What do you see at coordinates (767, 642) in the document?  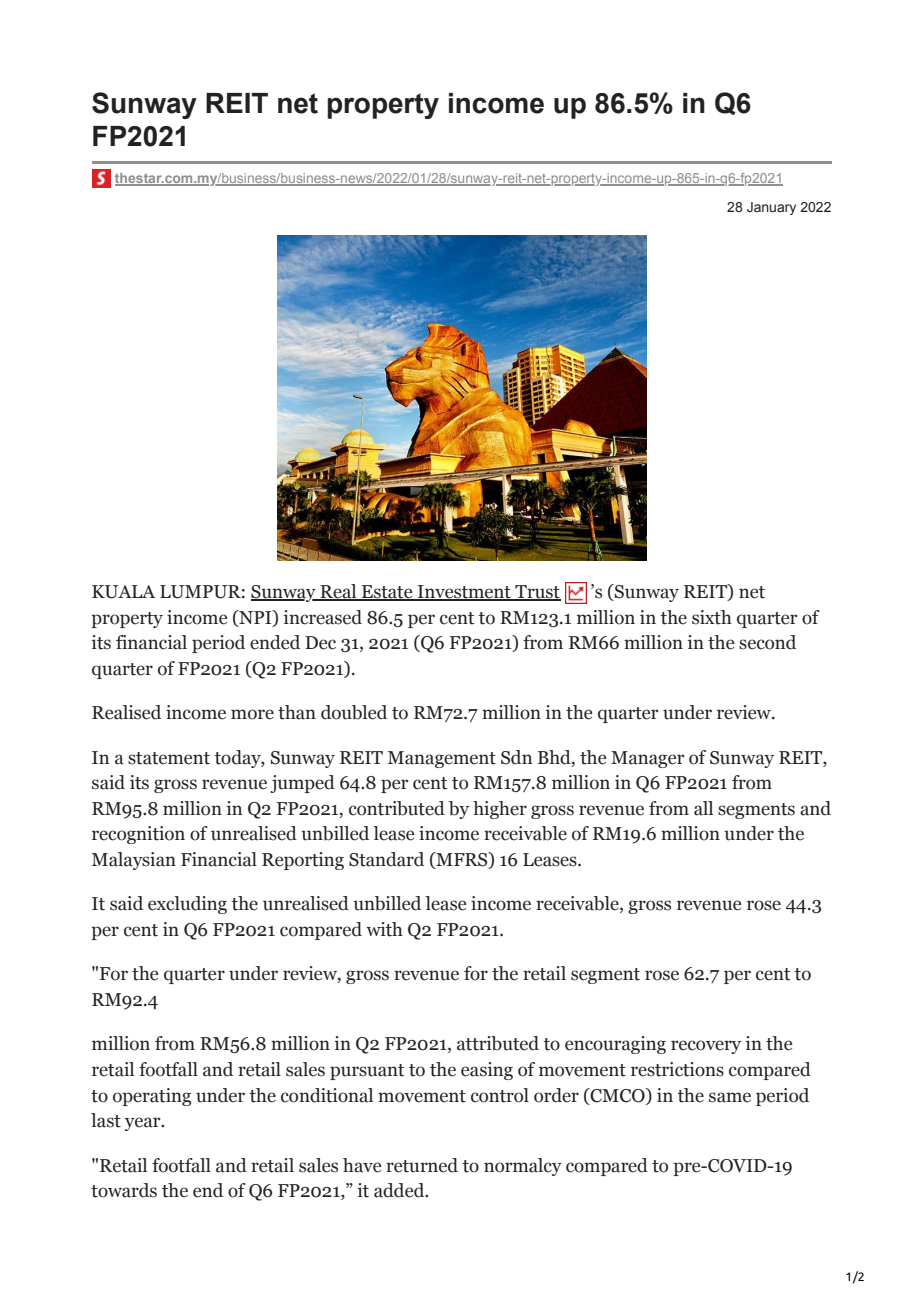 I see `second` at bounding box center [767, 642].
